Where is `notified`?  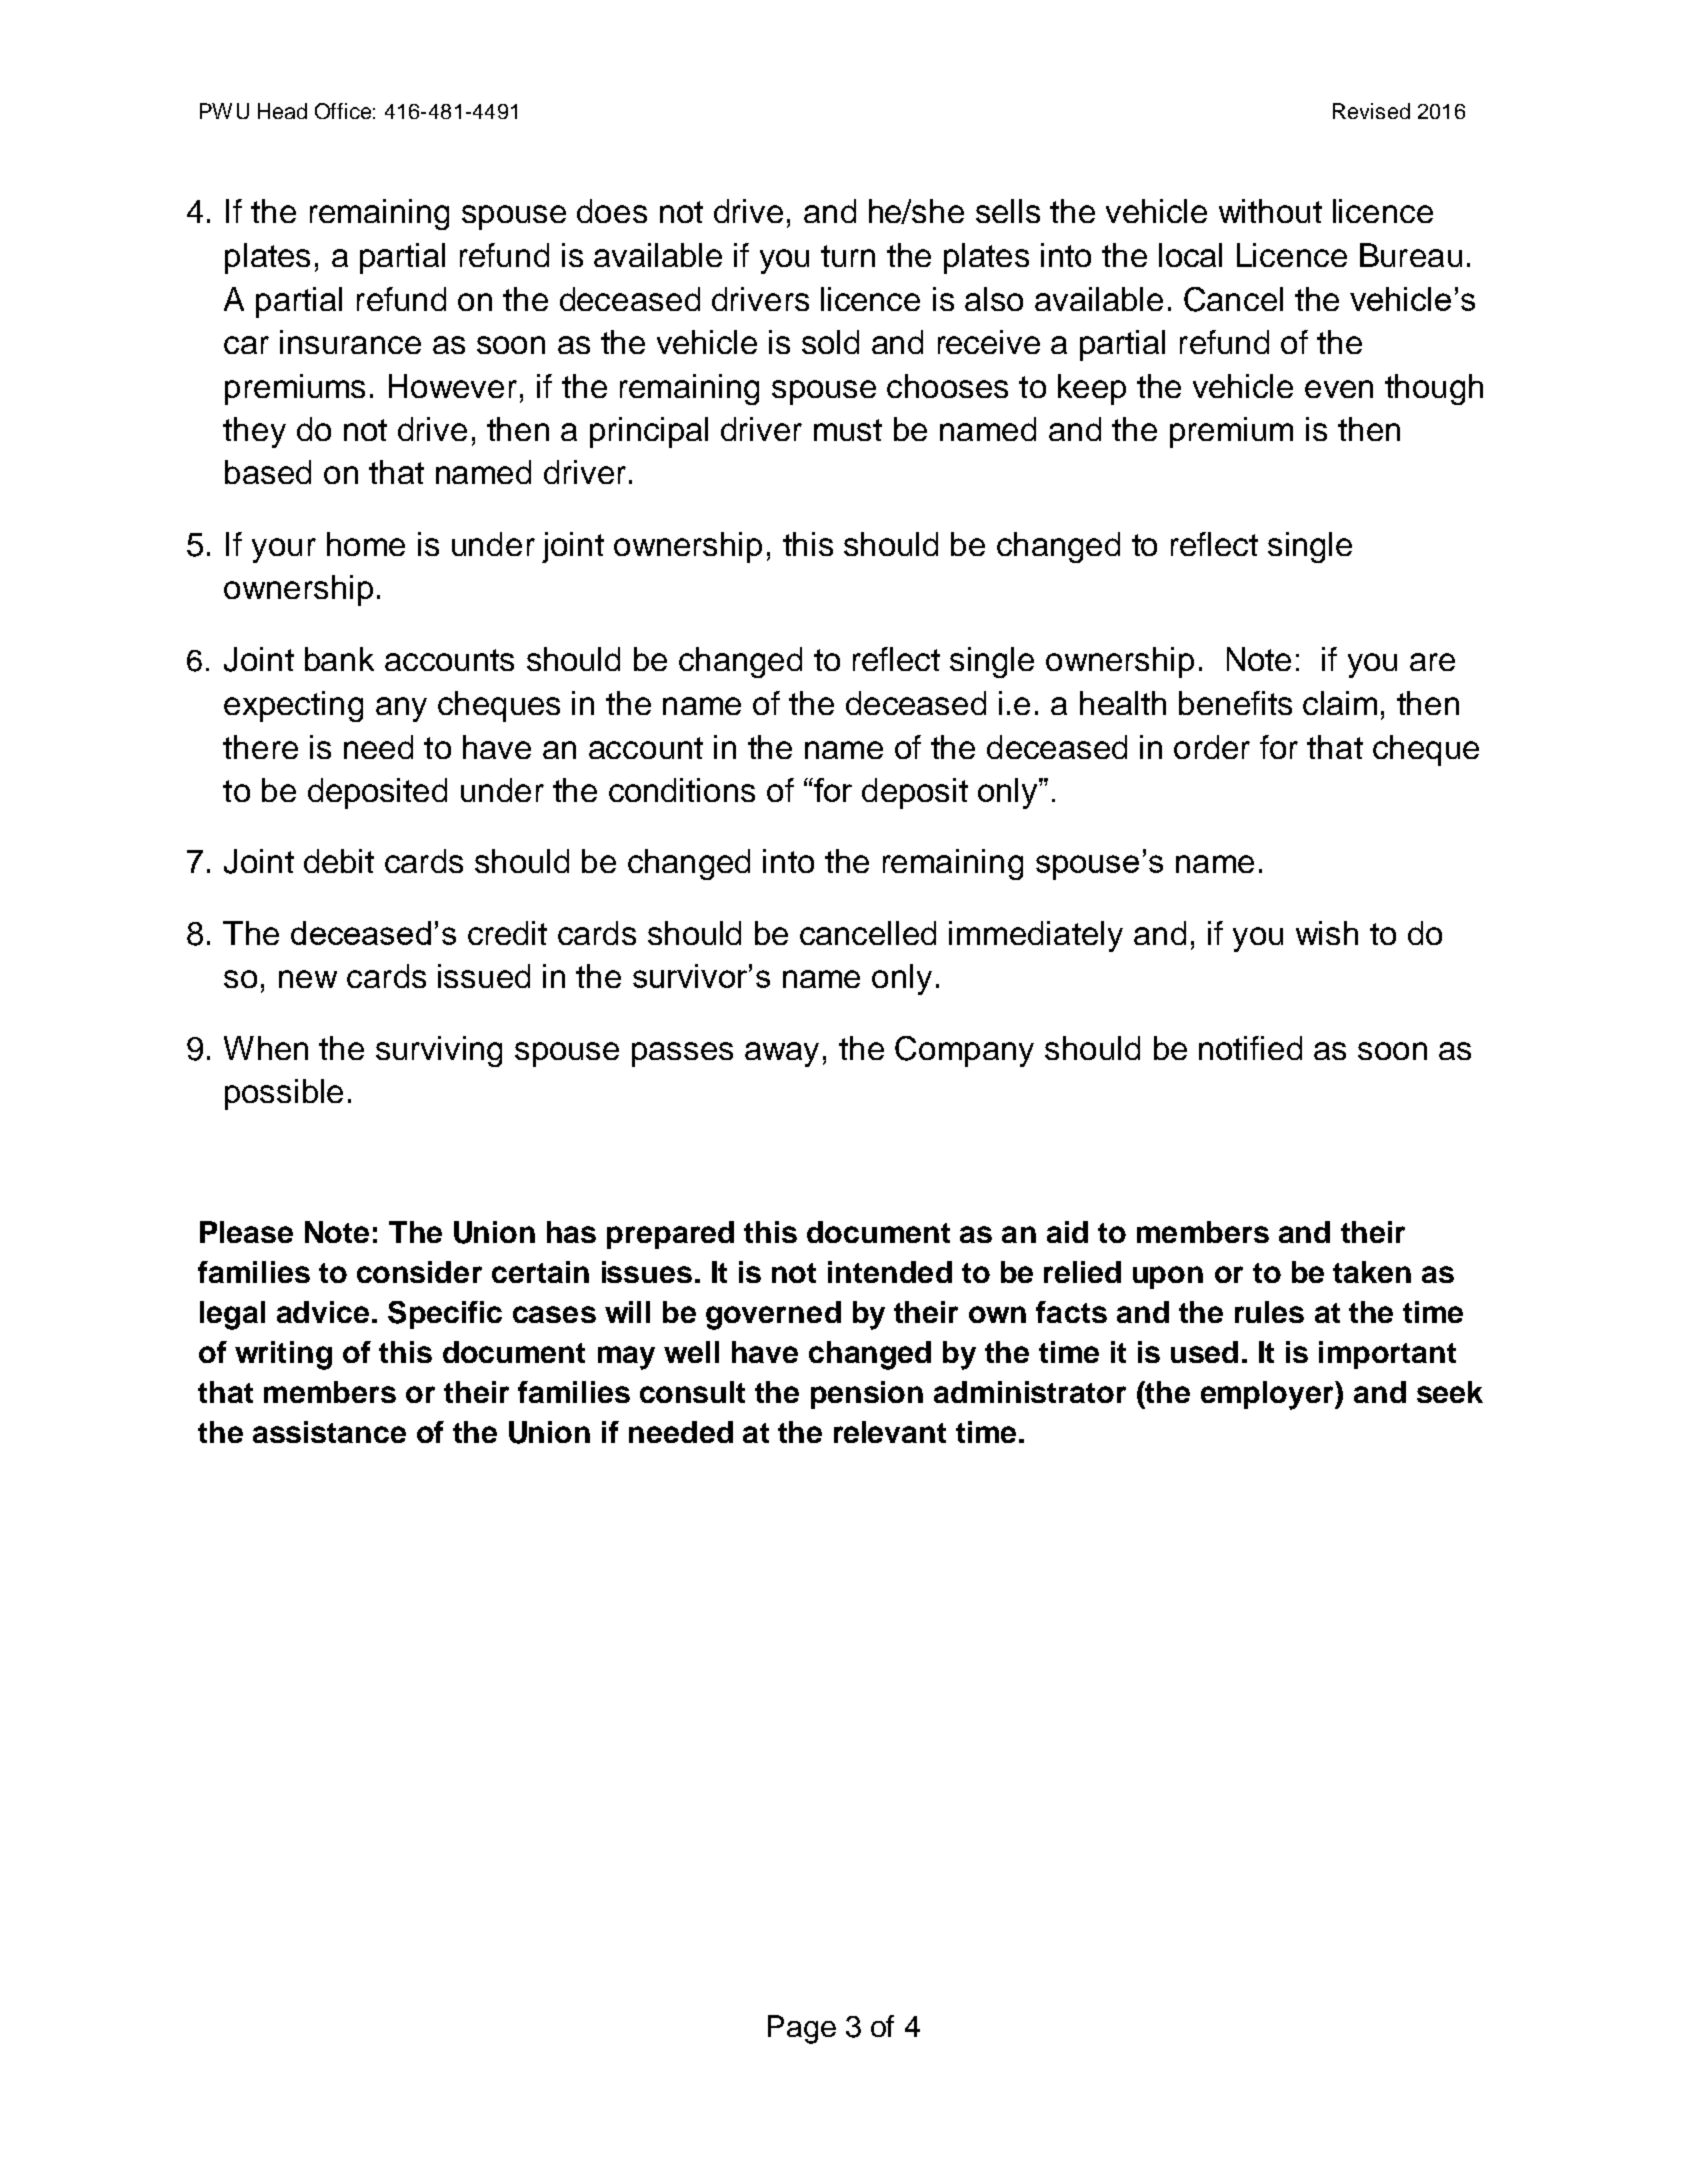 notified is located at coordinates (1250, 1048).
